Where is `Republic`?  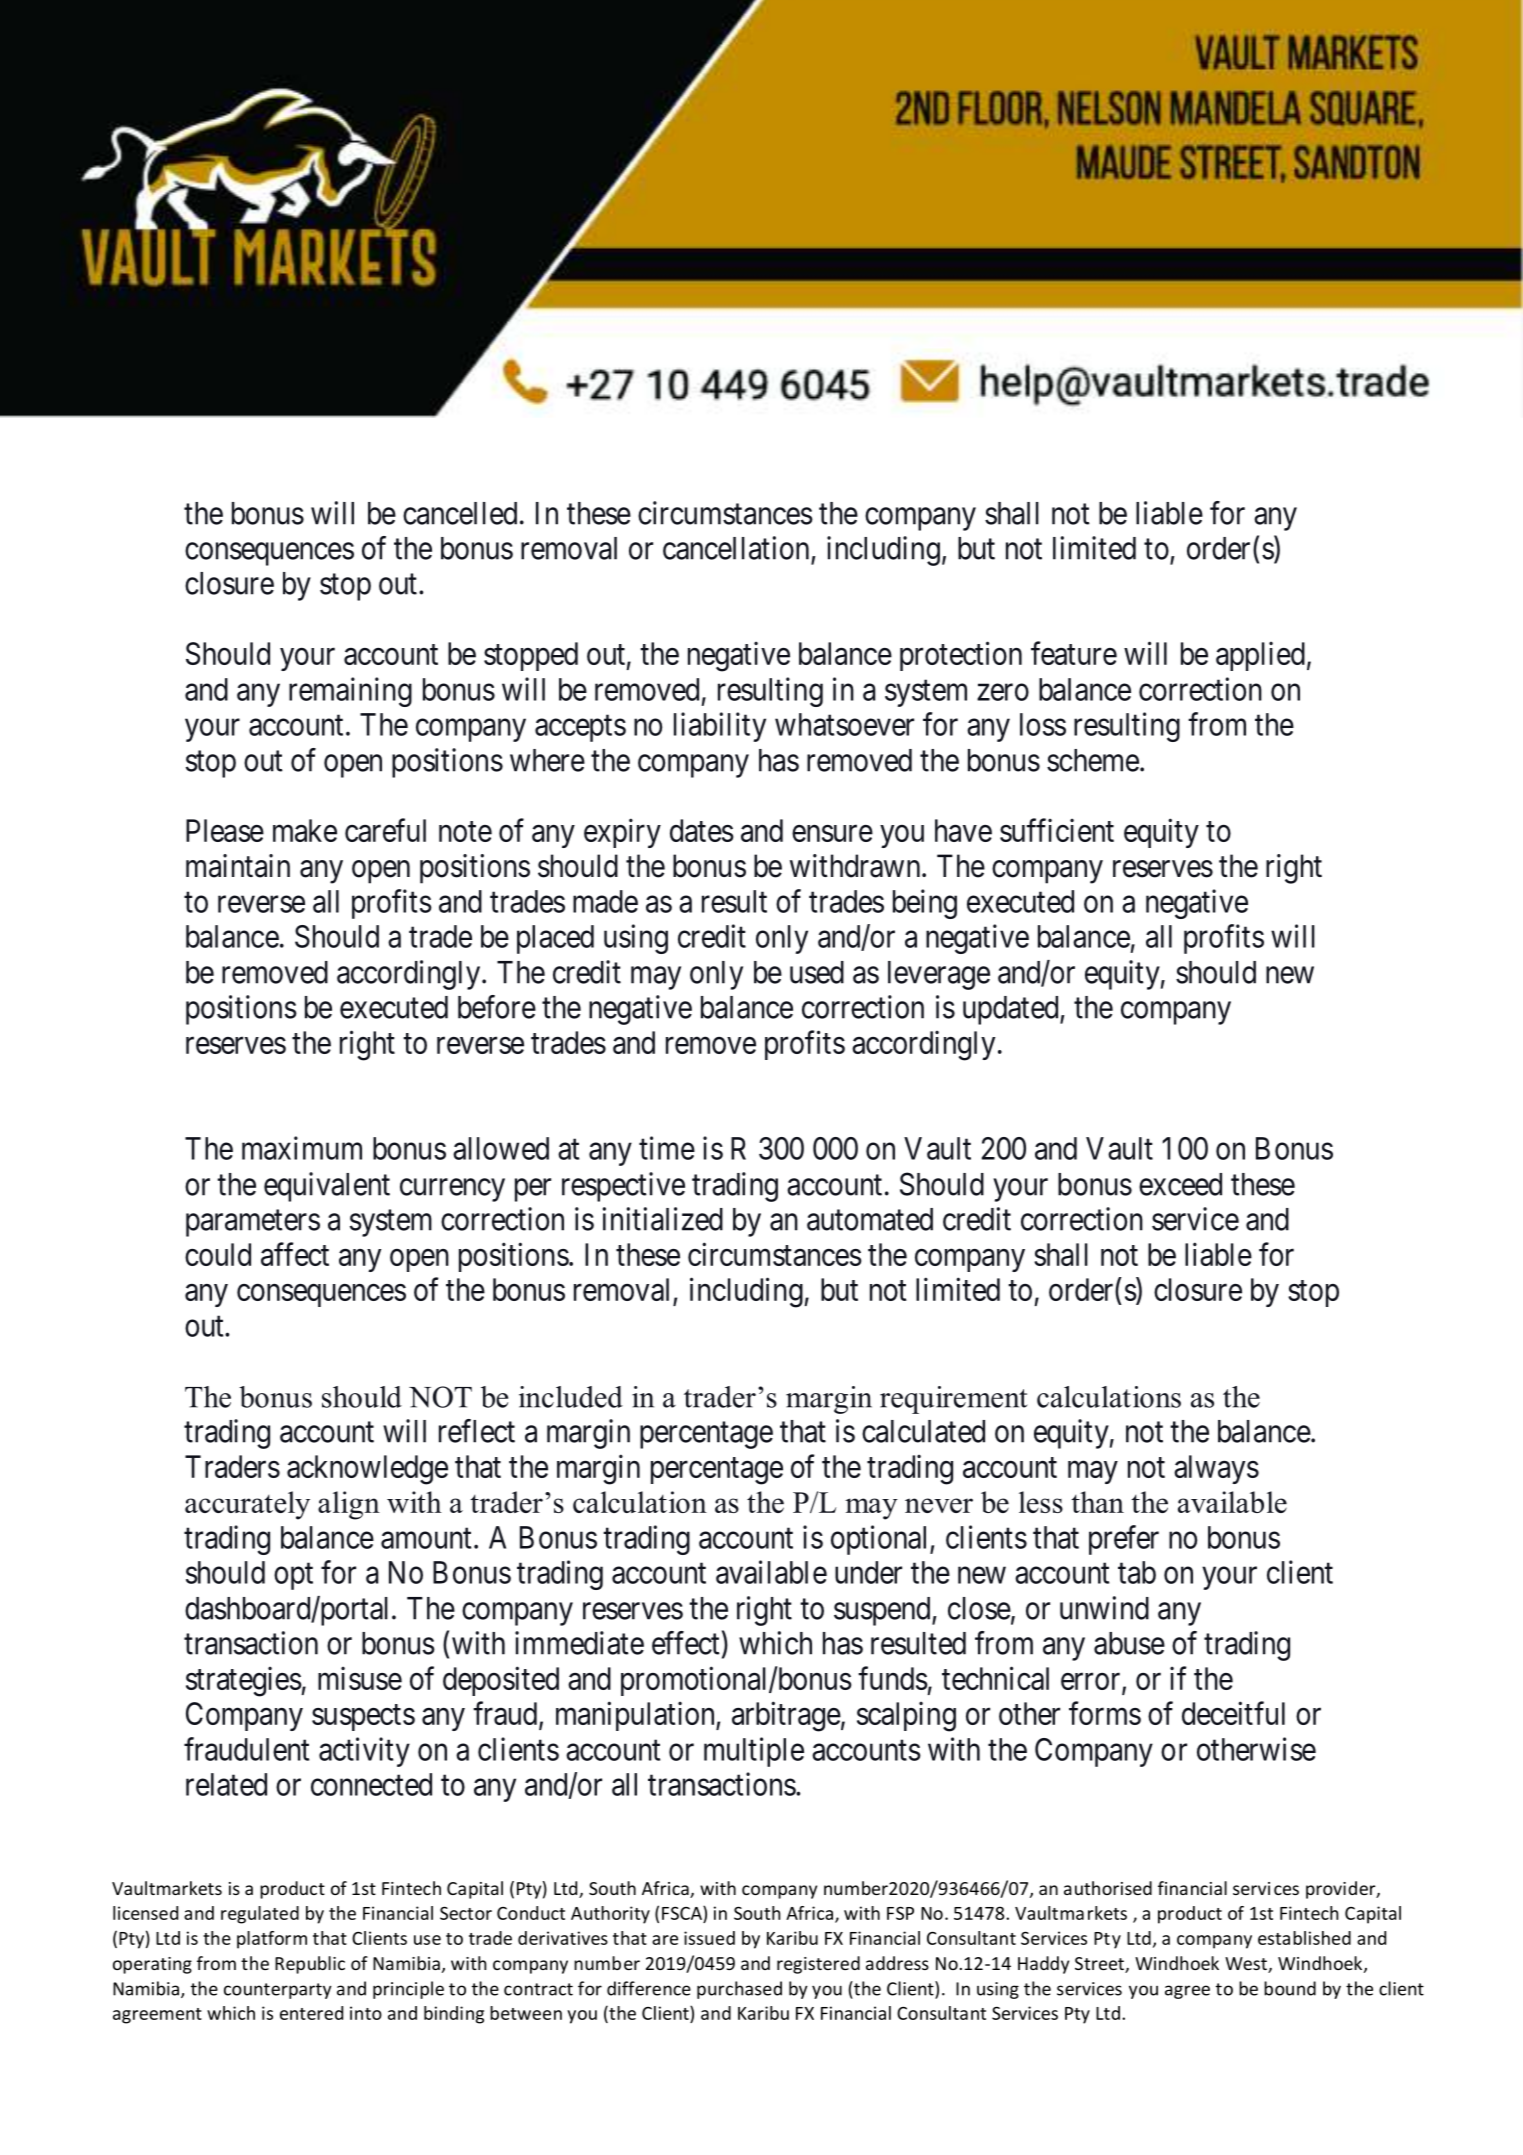
Republic is located at coordinates (310, 1965).
